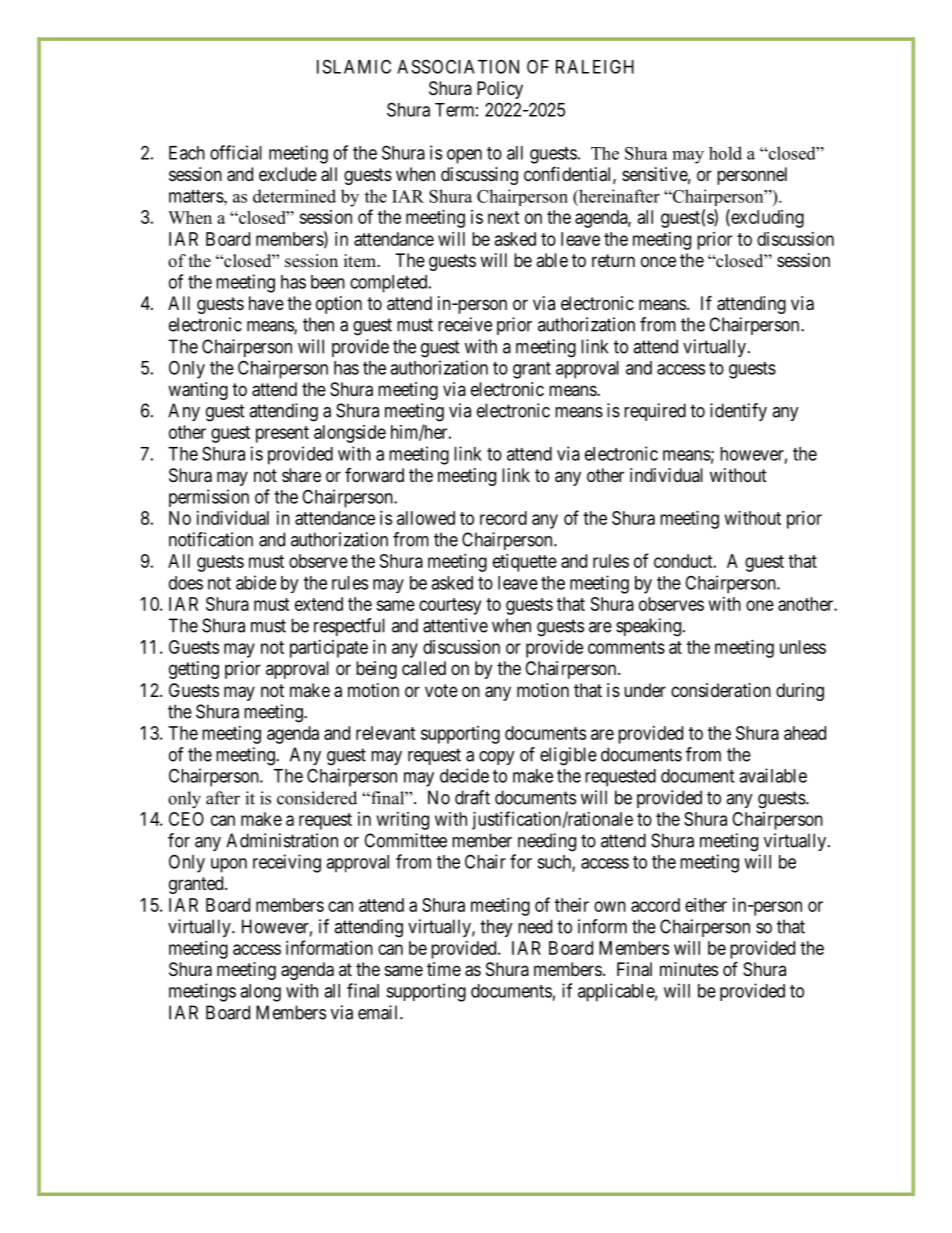  What do you see at coordinates (236, 152) in the screenshot?
I see `official` at bounding box center [236, 152].
